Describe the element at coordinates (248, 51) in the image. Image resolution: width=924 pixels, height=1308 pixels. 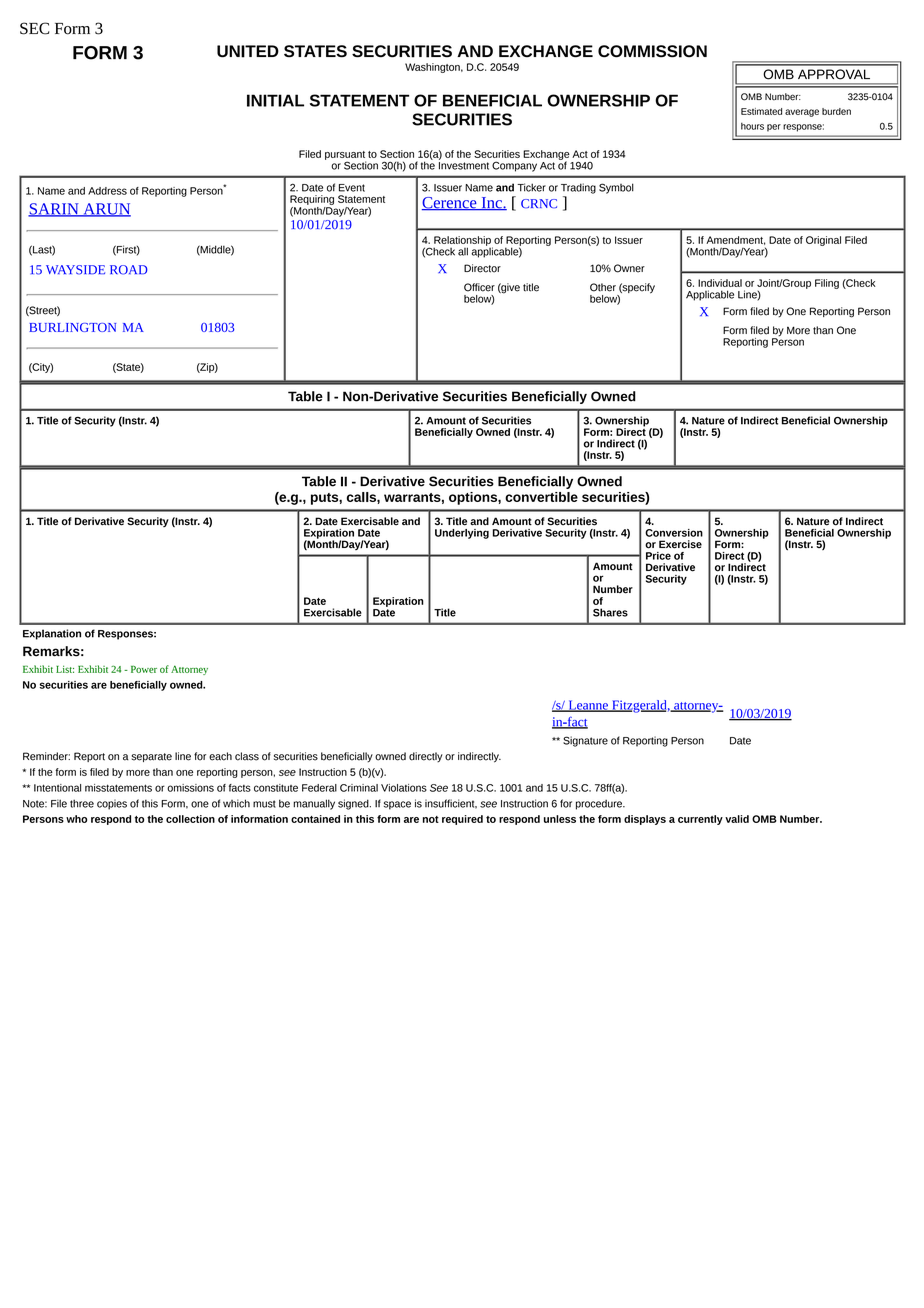
I see `UNITED` at that location.
